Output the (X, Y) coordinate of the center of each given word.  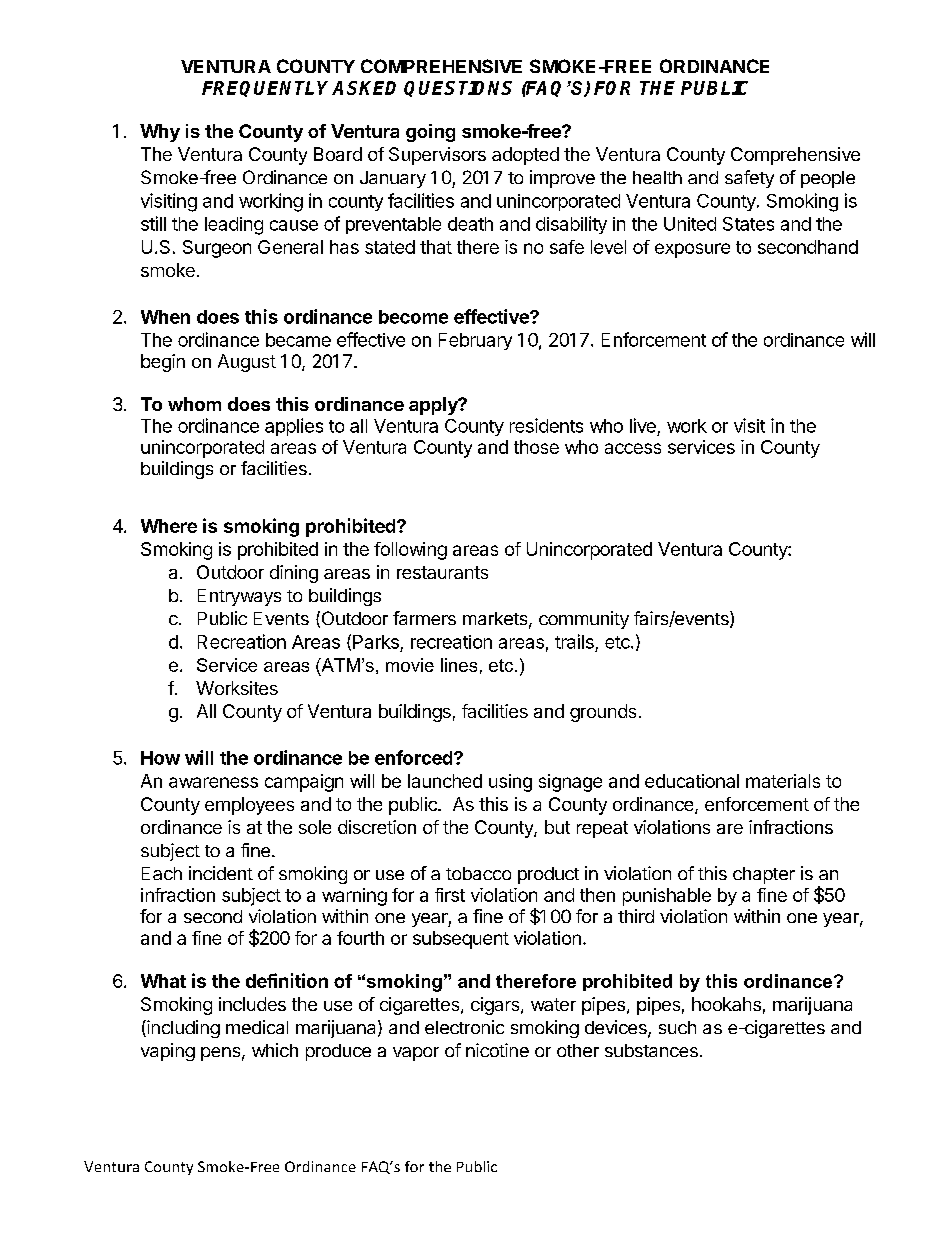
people (828, 179)
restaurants (442, 572)
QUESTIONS (458, 89)
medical (257, 1027)
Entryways (239, 597)
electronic (464, 1027)
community (584, 620)
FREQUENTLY (267, 89)
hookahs (726, 1004)
